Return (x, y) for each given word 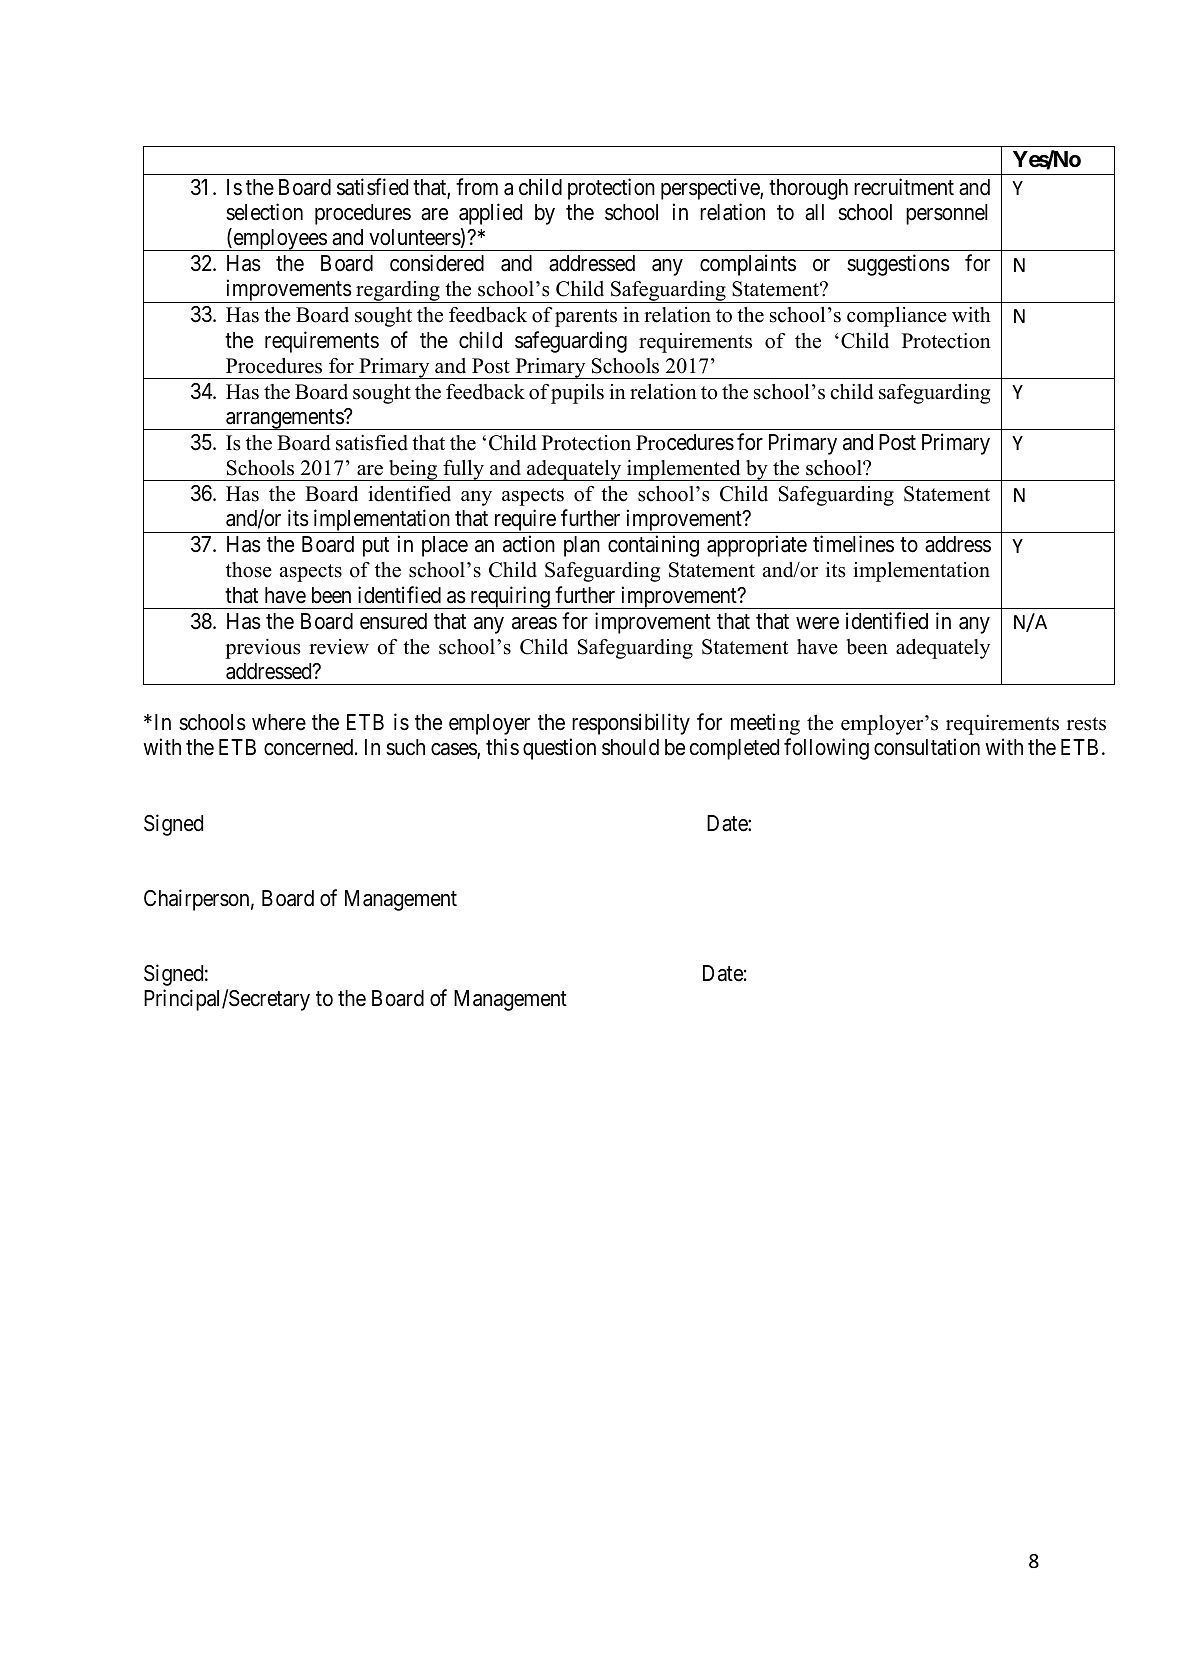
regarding (398, 292)
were (817, 623)
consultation (927, 747)
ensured (393, 621)
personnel (947, 214)
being (413, 470)
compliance (897, 317)
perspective (711, 189)
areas (534, 623)
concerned (310, 747)
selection (264, 212)
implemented (684, 470)
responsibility (631, 724)
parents (586, 318)
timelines (853, 544)
